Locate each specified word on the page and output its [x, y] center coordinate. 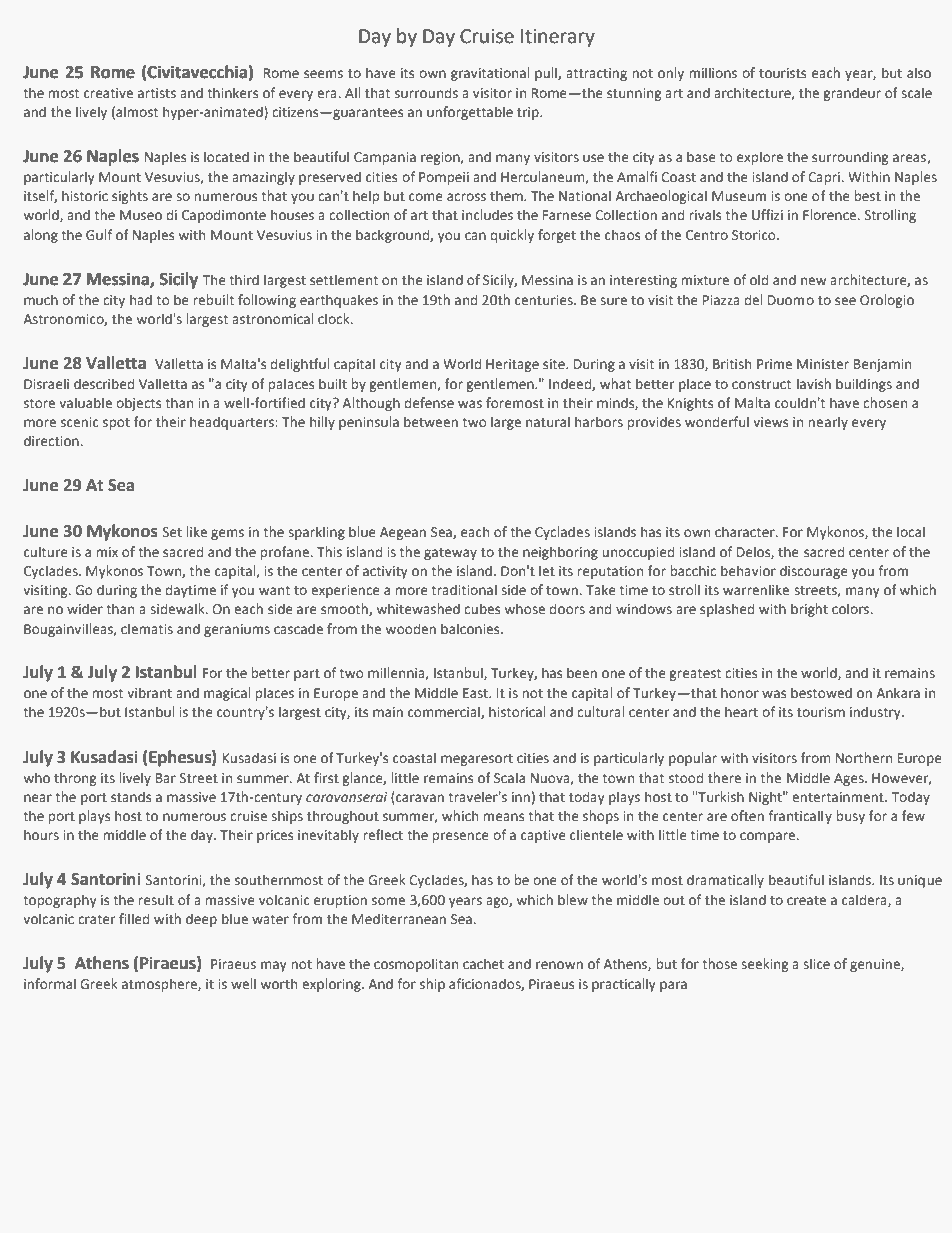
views [770, 422]
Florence [831, 214]
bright [809, 610]
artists [157, 93]
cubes [482, 609]
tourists [782, 73]
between [431, 422]
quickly [512, 236]
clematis [147, 628]
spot [116, 424]
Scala [509, 777]
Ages [850, 779]
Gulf [99, 234]
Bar [166, 778]
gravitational [490, 74]
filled [134, 919]
